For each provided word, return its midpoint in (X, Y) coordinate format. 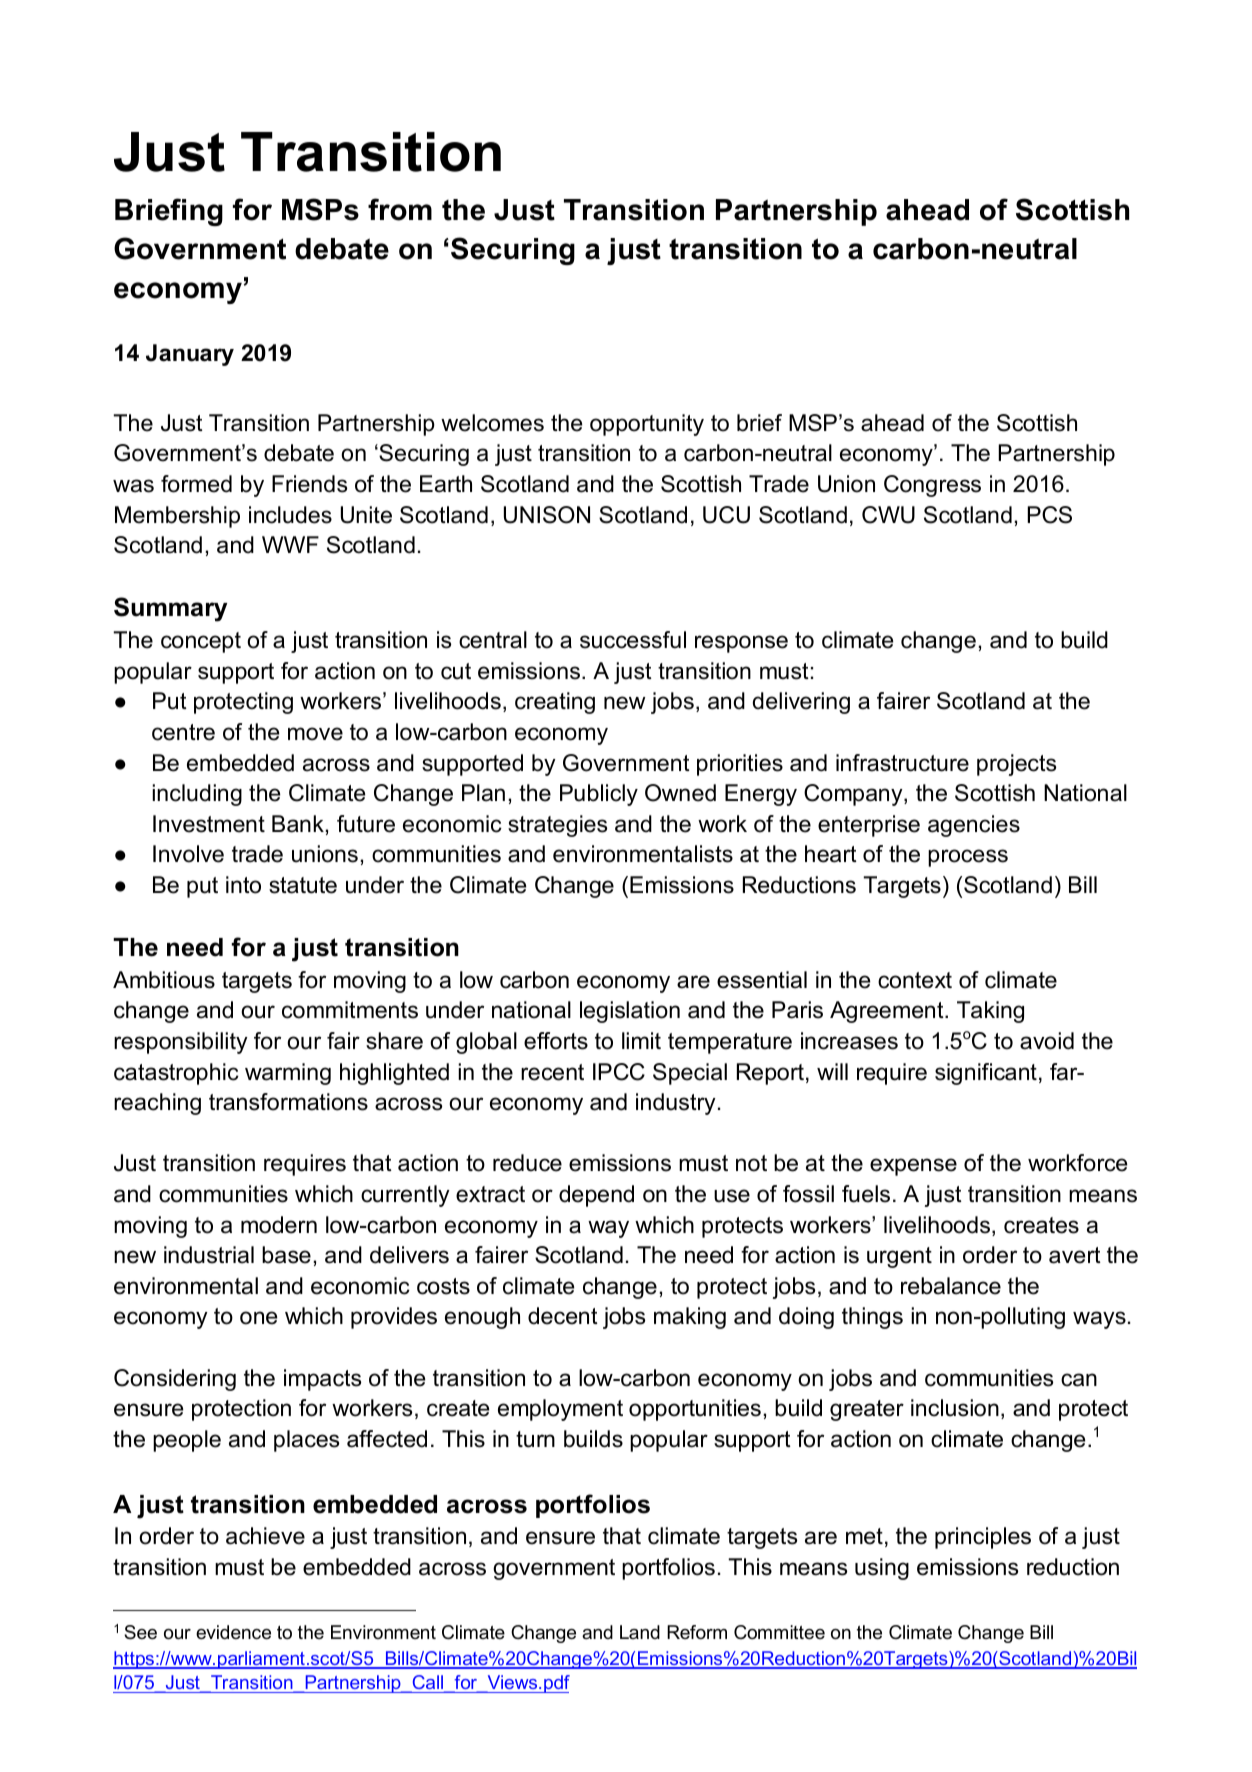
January (190, 355)
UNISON (547, 515)
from (400, 209)
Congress (932, 486)
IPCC (619, 1072)
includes (290, 515)
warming (288, 1074)
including (197, 795)
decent (563, 1316)
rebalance (951, 1286)
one (258, 1318)
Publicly (599, 795)
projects (1016, 765)
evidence (233, 1632)
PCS (1049, 515)
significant (986, 1074)
